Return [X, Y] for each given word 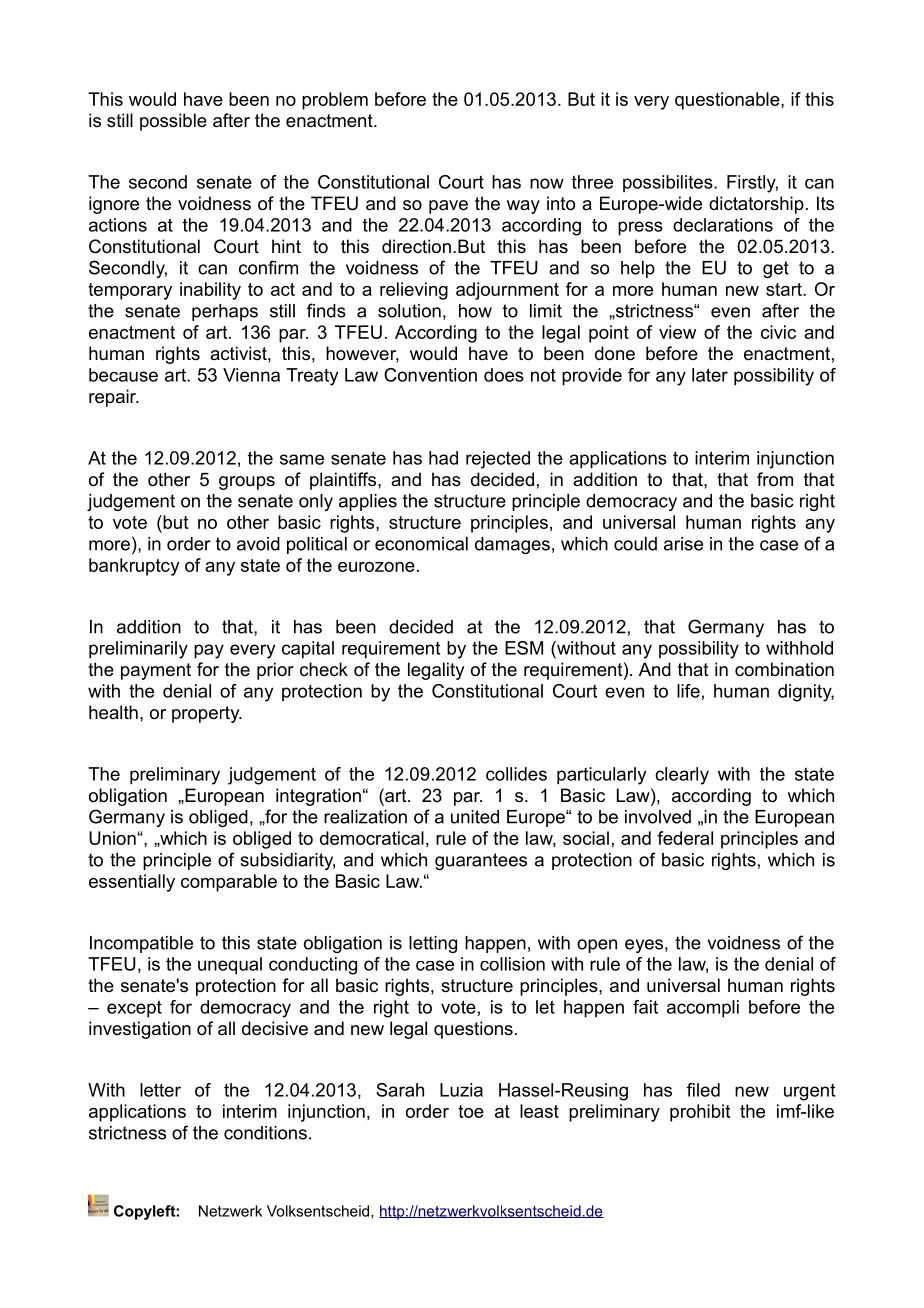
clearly [682, 776]
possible [173, 122]
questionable [728, 101]
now [547, 183]
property [207, 714]
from [775, 479]
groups [247, 483]
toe [471, 1111]
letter [160, 1090]
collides [516, 774]
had [443, 458]
